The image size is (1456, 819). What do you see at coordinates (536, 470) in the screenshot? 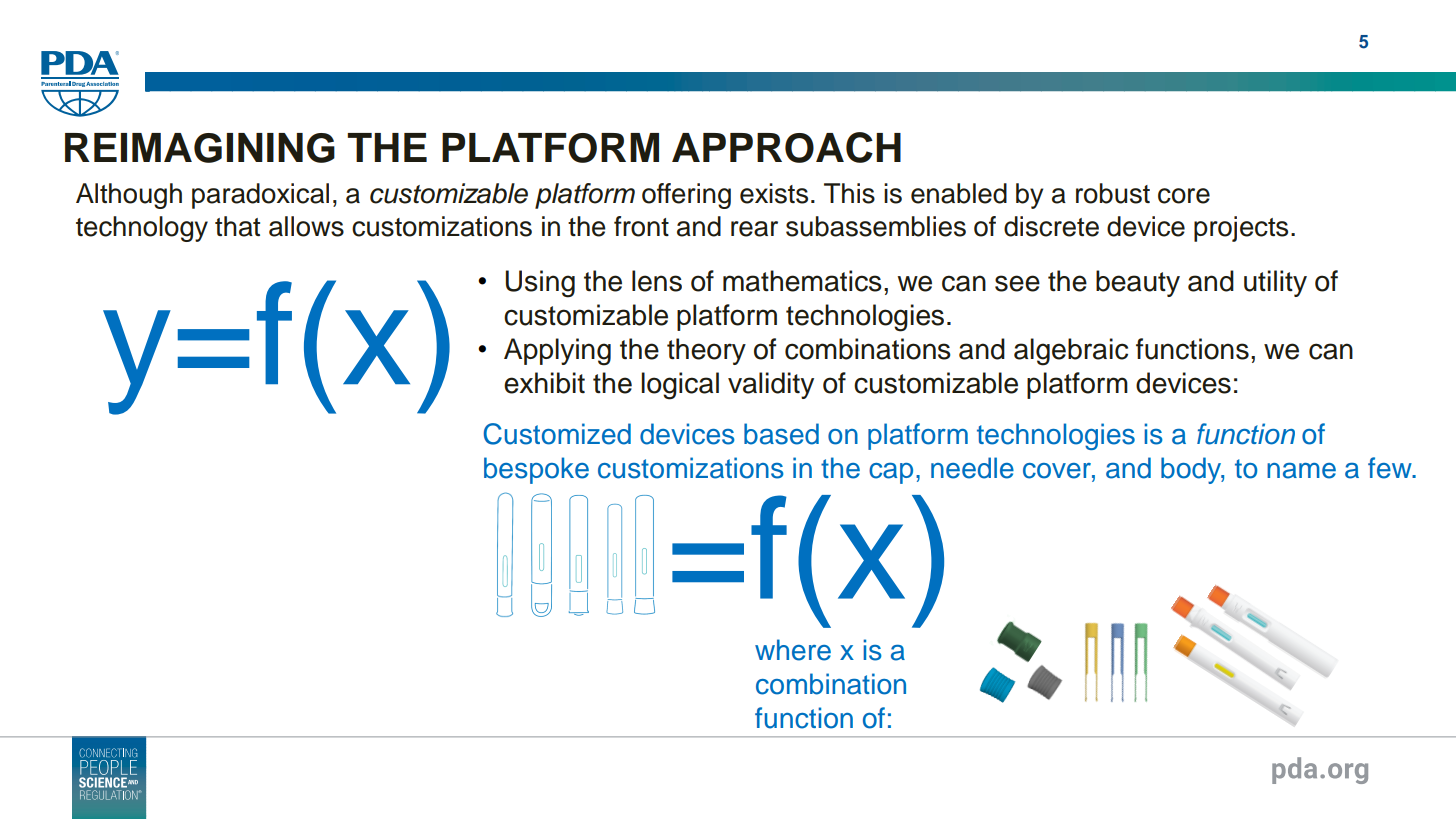
I see `bespoke` at bounding box center [536, 470].
